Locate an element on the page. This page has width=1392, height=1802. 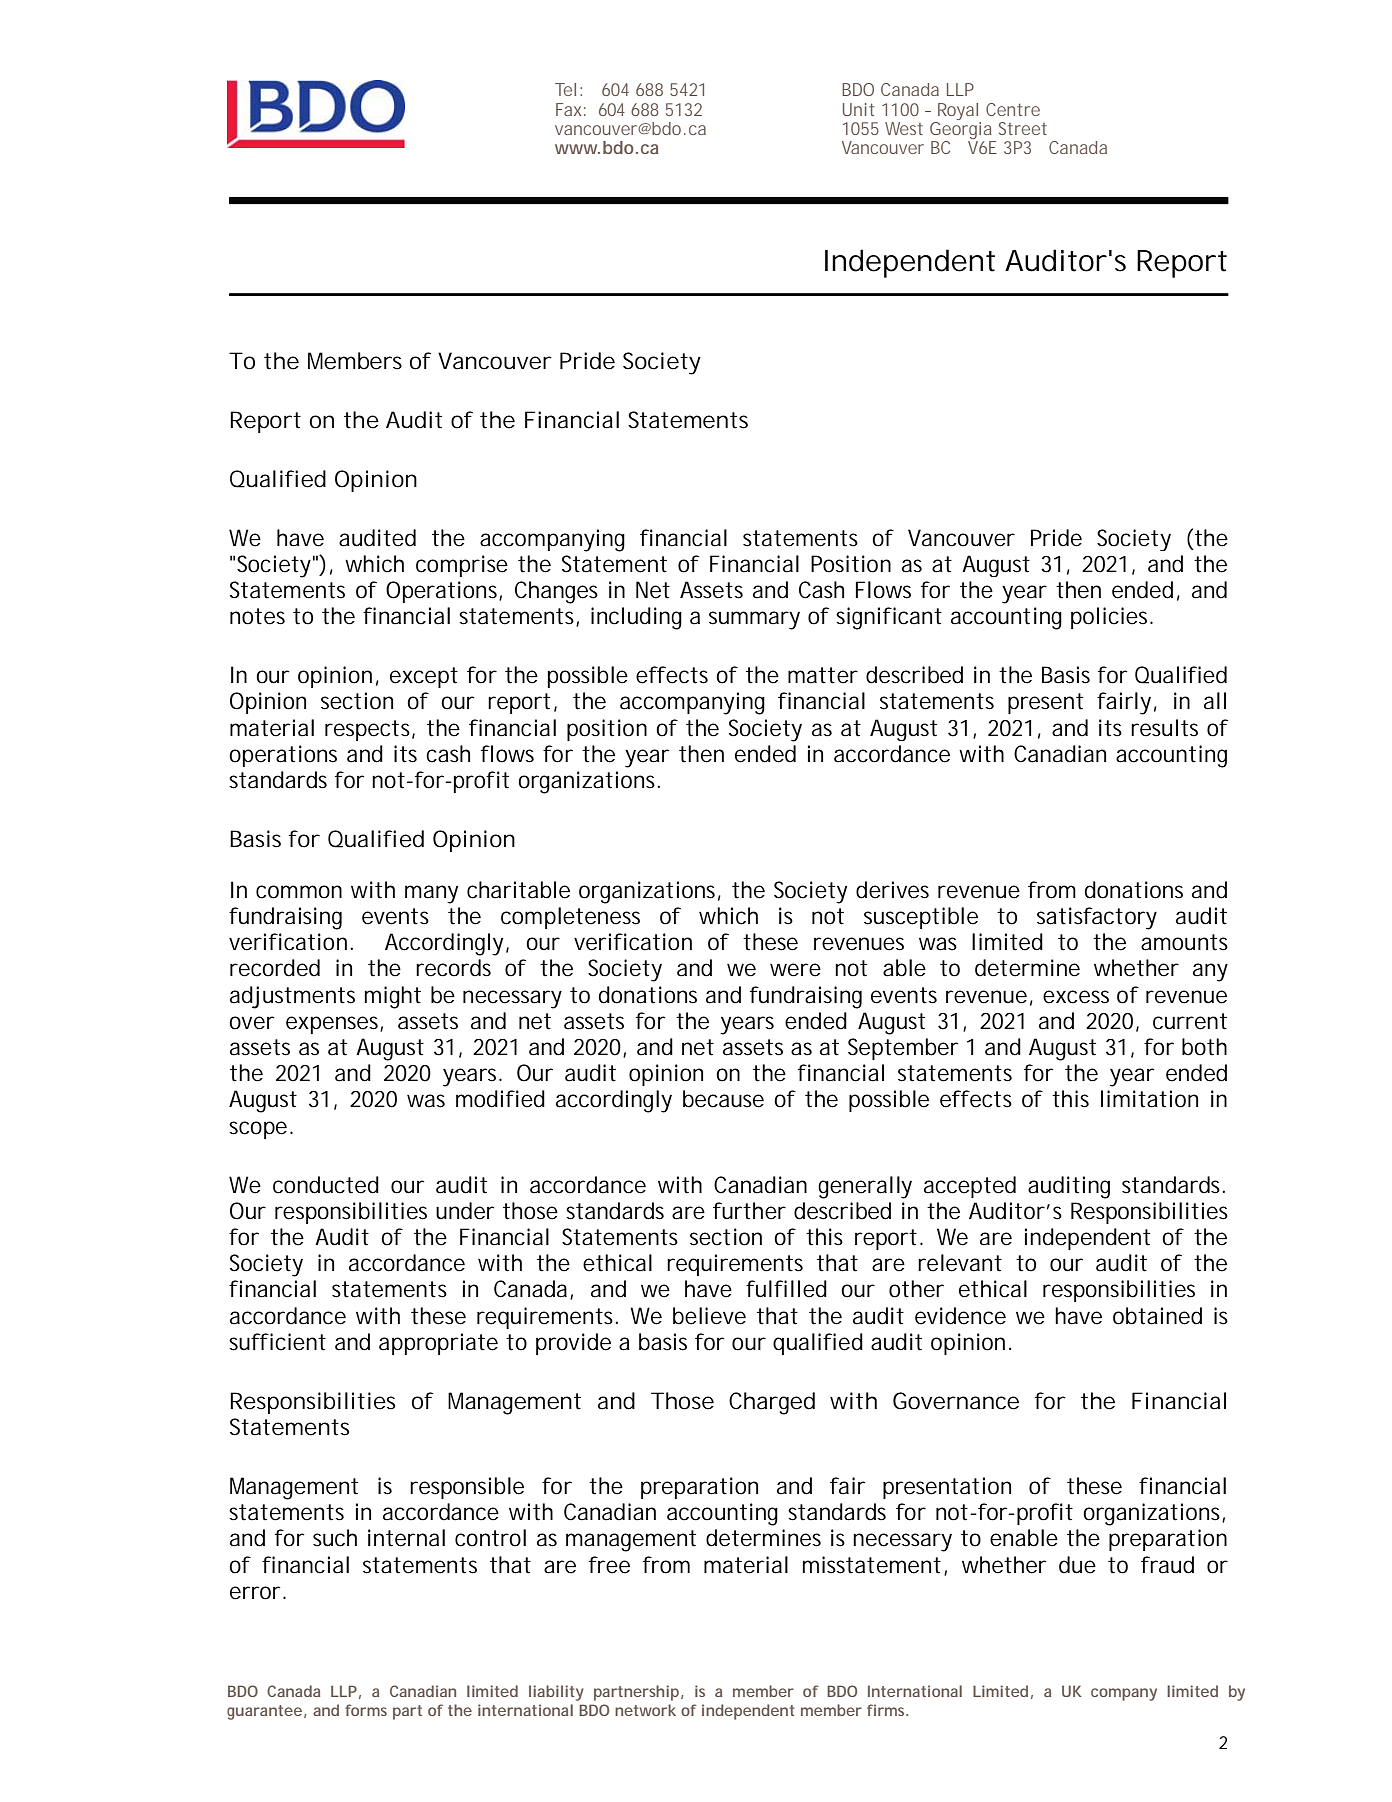
many is located at coordinates (431, 894).
